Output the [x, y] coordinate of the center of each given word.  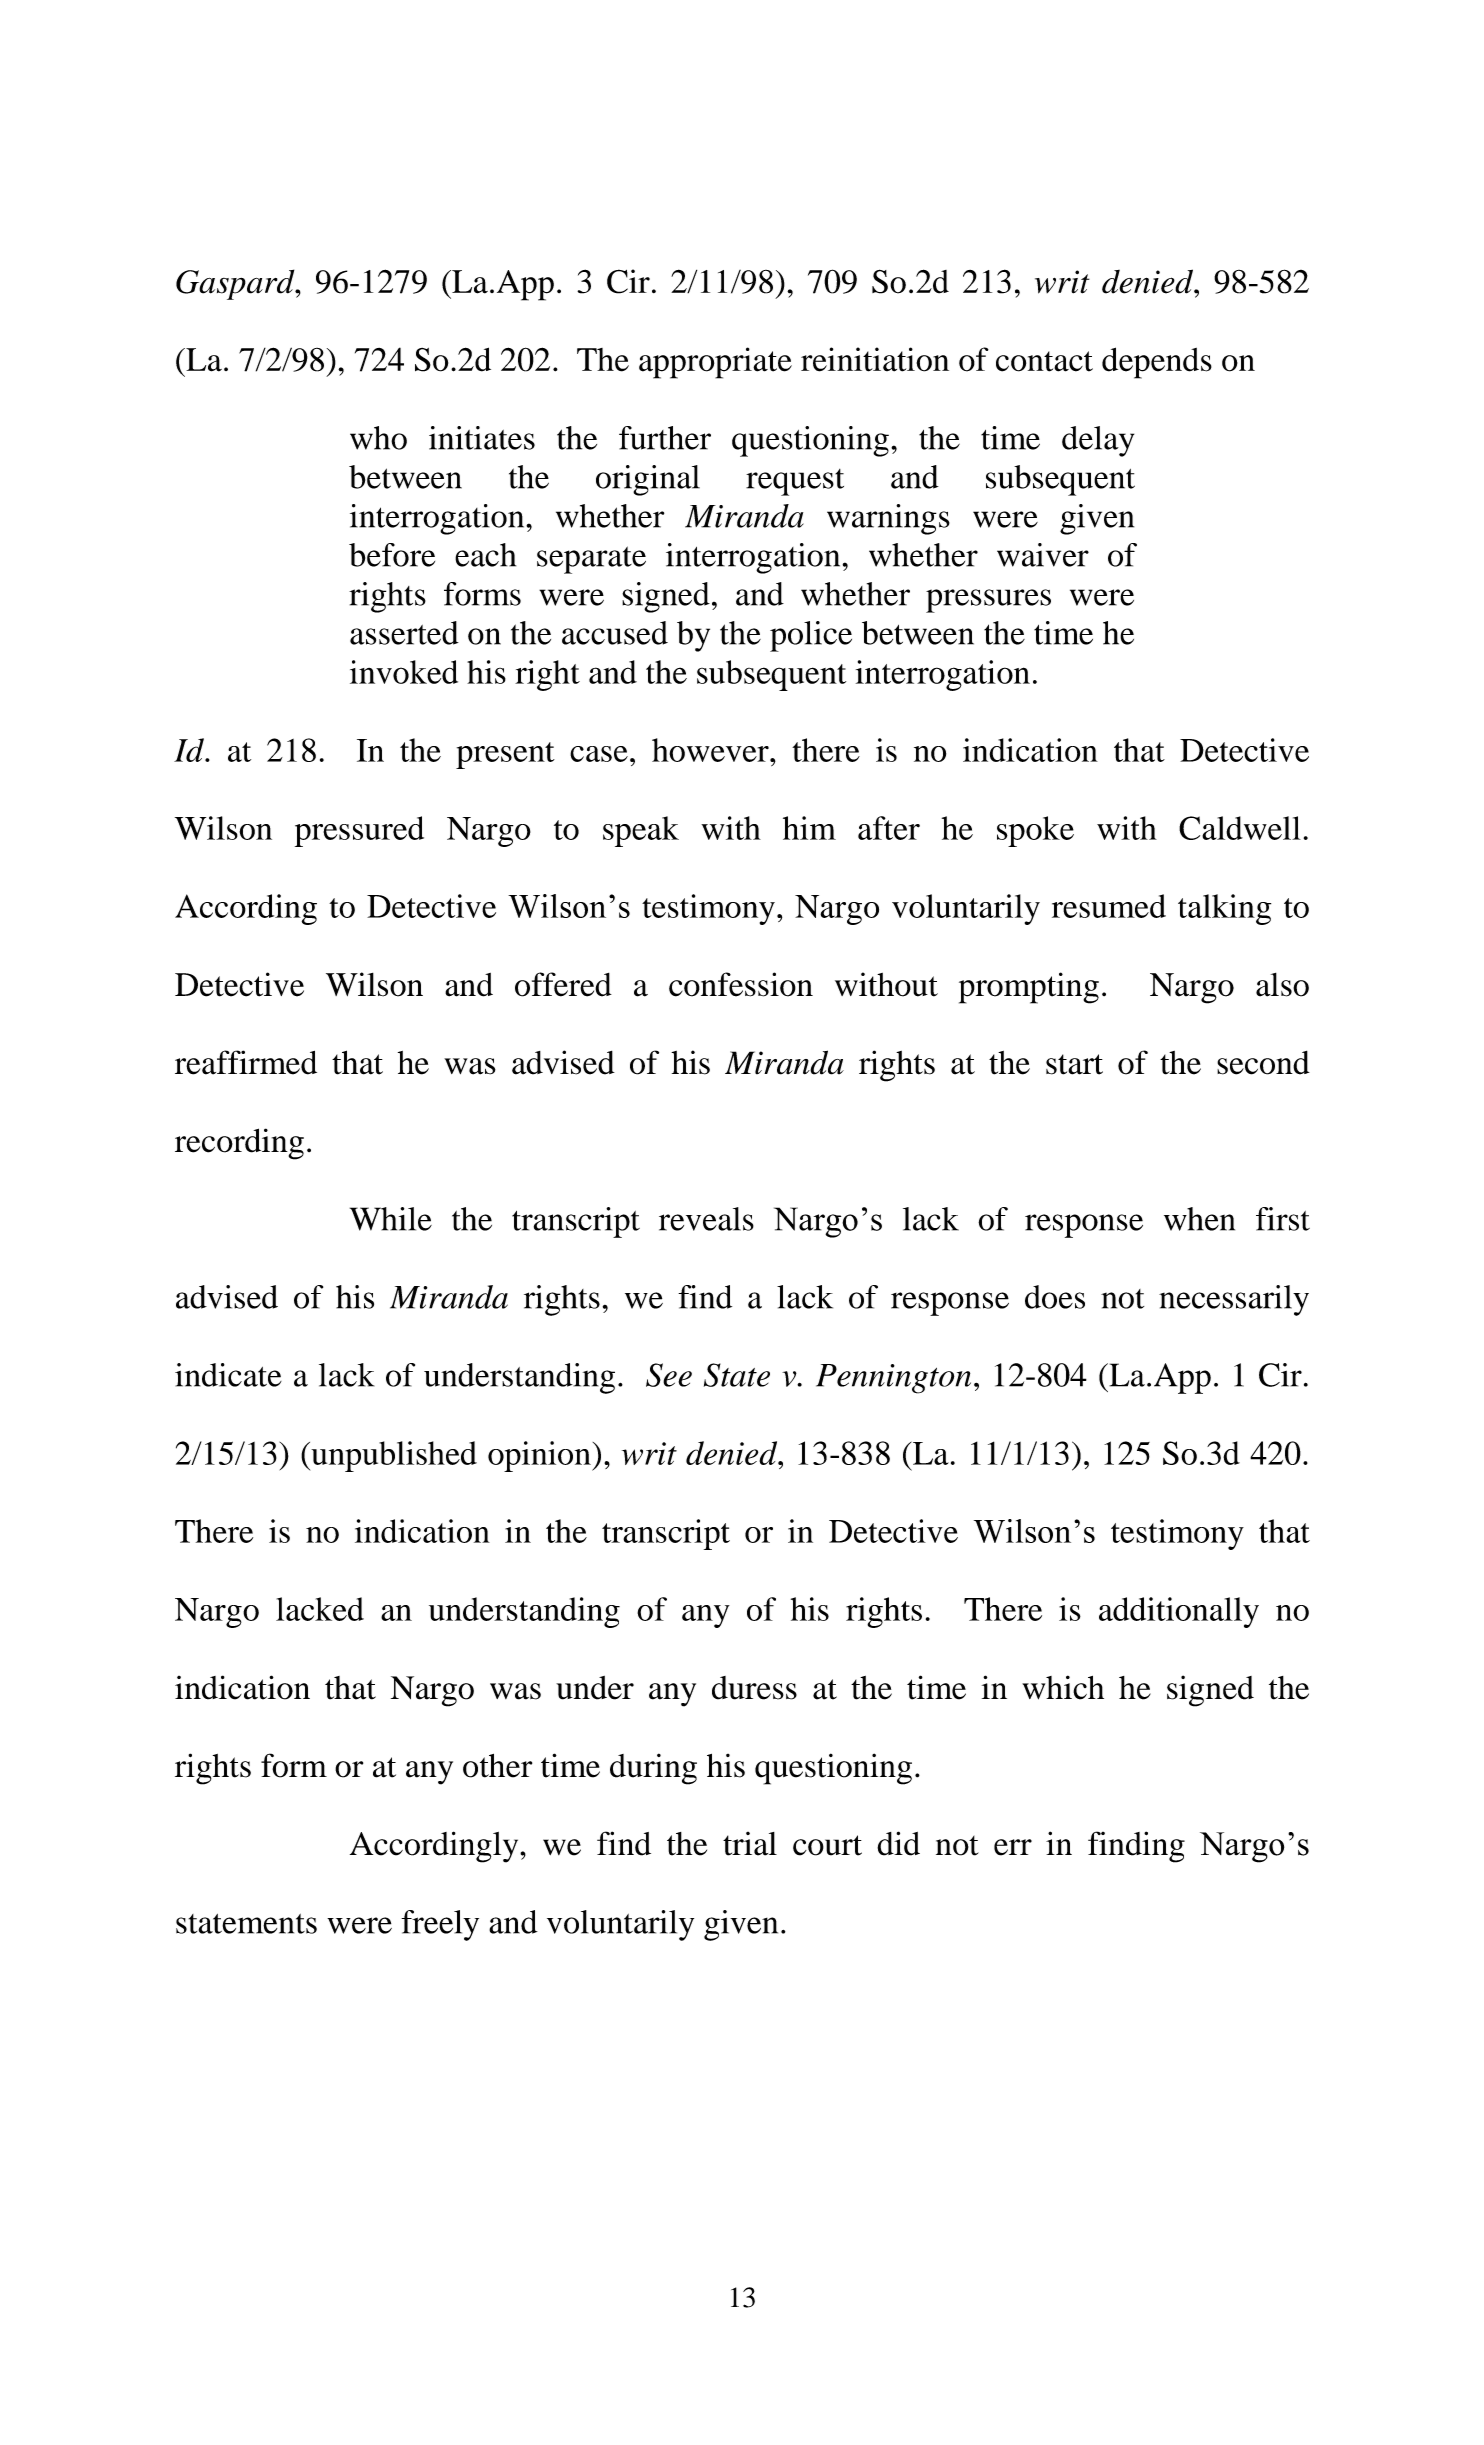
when [1199, 1219]
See [669, 1375]
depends [1157, 363]
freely [440, 1925]
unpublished [393, 1456]
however [711, 750]
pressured [359, 831]
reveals [706, 1219]
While [391, 1219]
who [378, 438]
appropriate [715, 363]
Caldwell [1240, 828]
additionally [1179, 1612]
